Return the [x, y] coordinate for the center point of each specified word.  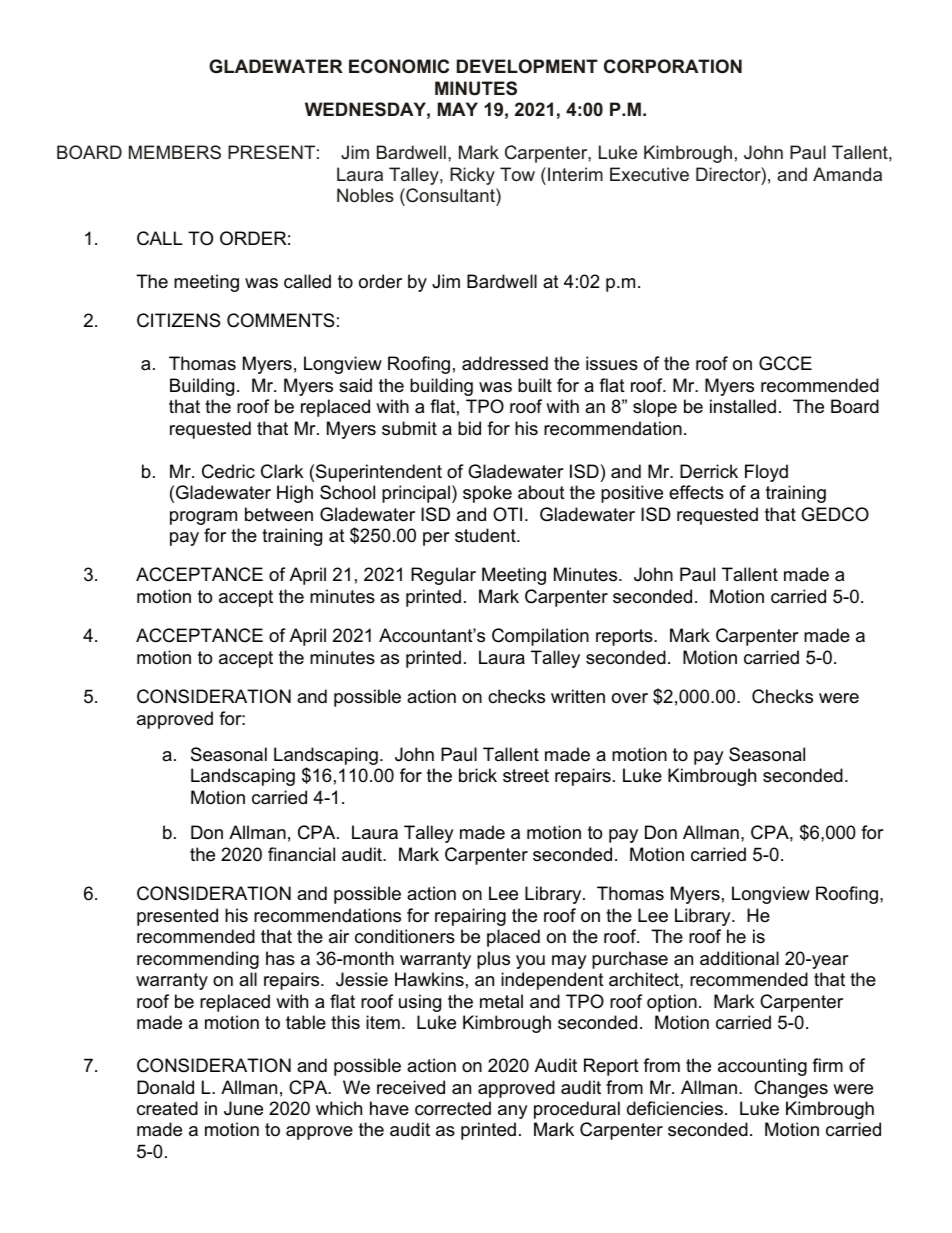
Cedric [228, 471]
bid [469, 428]
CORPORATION [673, 66]
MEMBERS [175, 152]
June [243, 1108]
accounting [762, 1067]
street [526, 776]
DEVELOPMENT [527, 66]
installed [743, 406]
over [630, 698]
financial [301, 854]
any [513, 1112]
